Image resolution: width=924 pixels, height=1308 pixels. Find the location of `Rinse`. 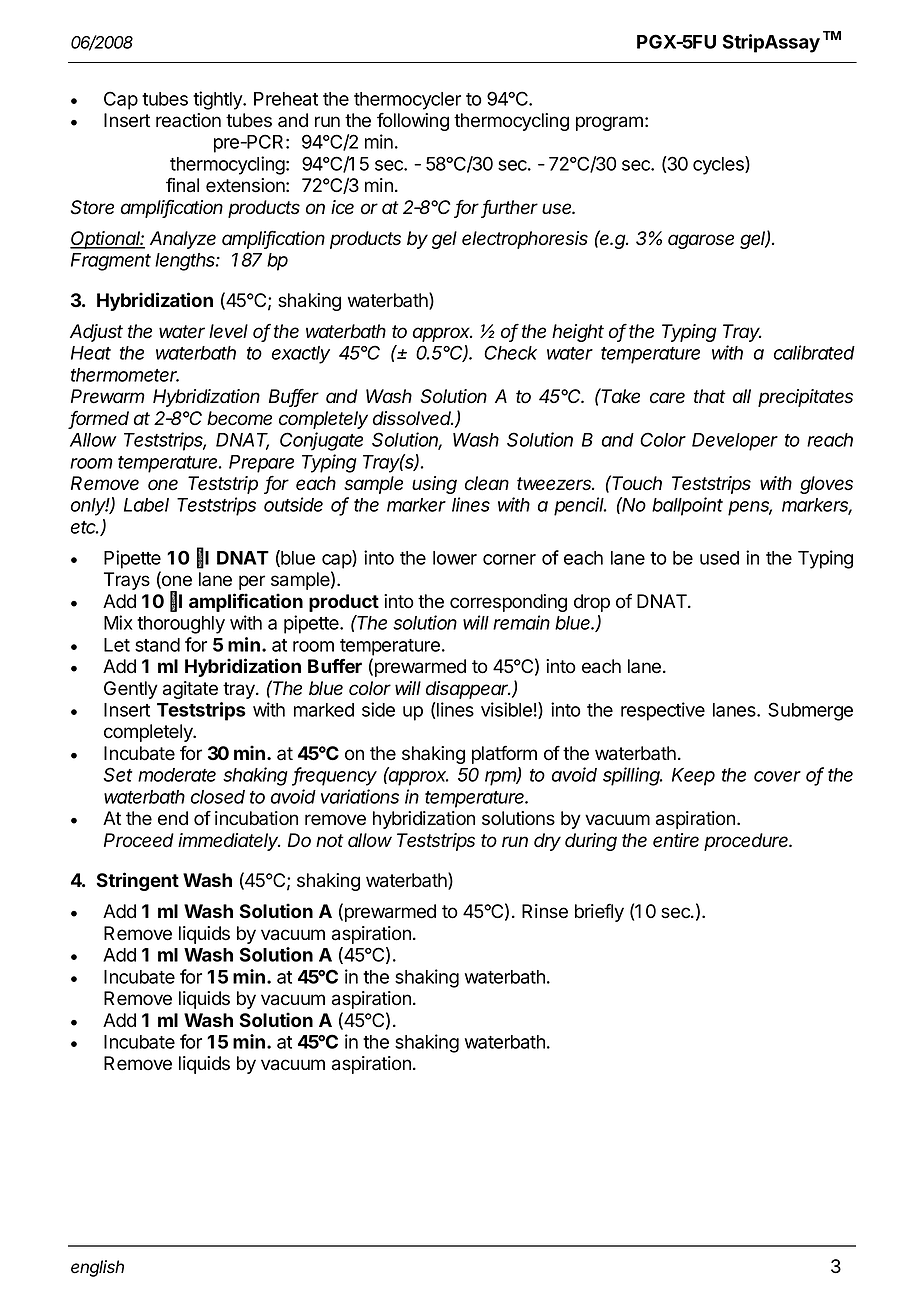

Rinse is located at coordinates (545, 911).
